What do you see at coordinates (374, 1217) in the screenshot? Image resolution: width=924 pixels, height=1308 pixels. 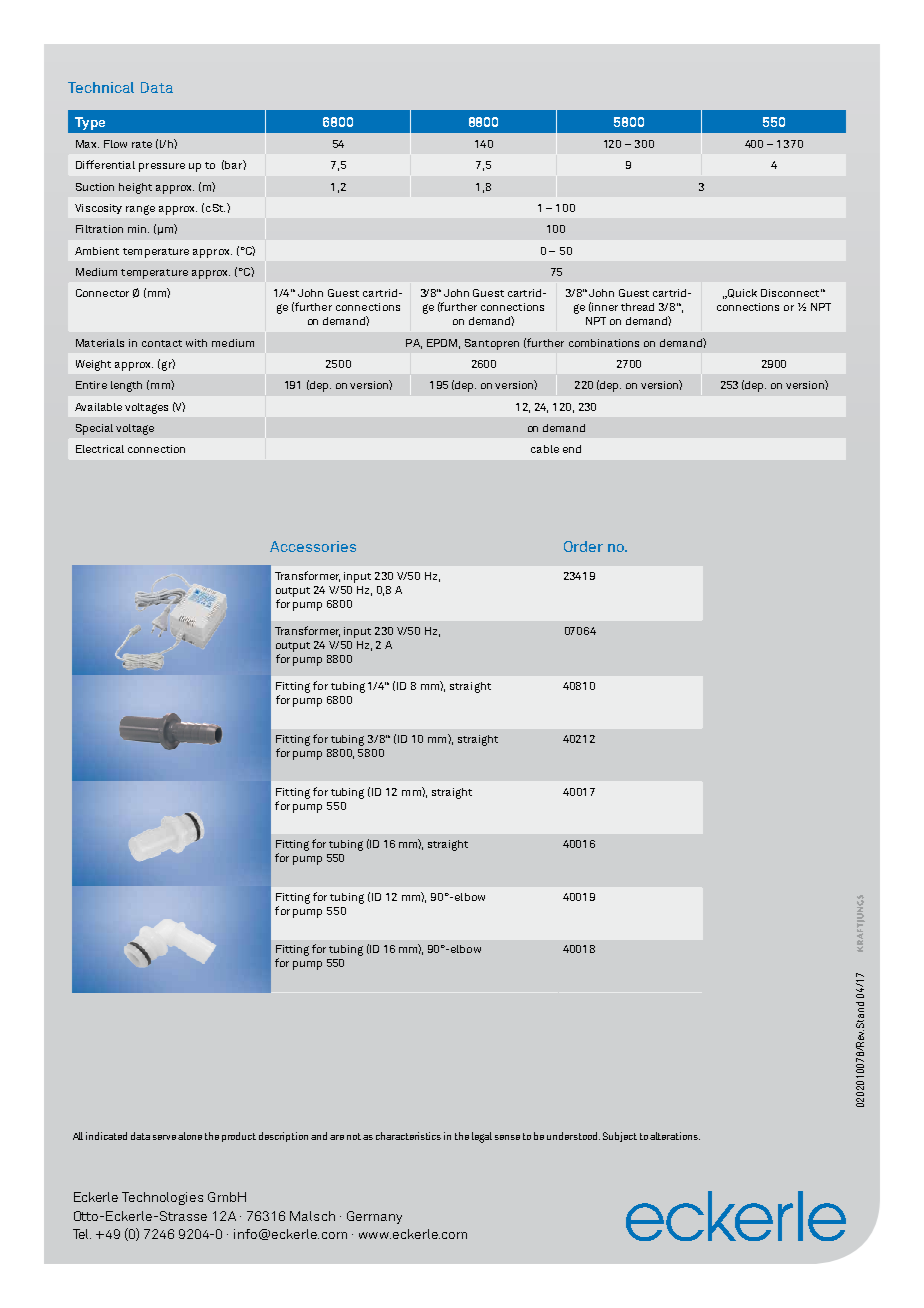 I see `Germany` at bounding box center [374, 1217].
